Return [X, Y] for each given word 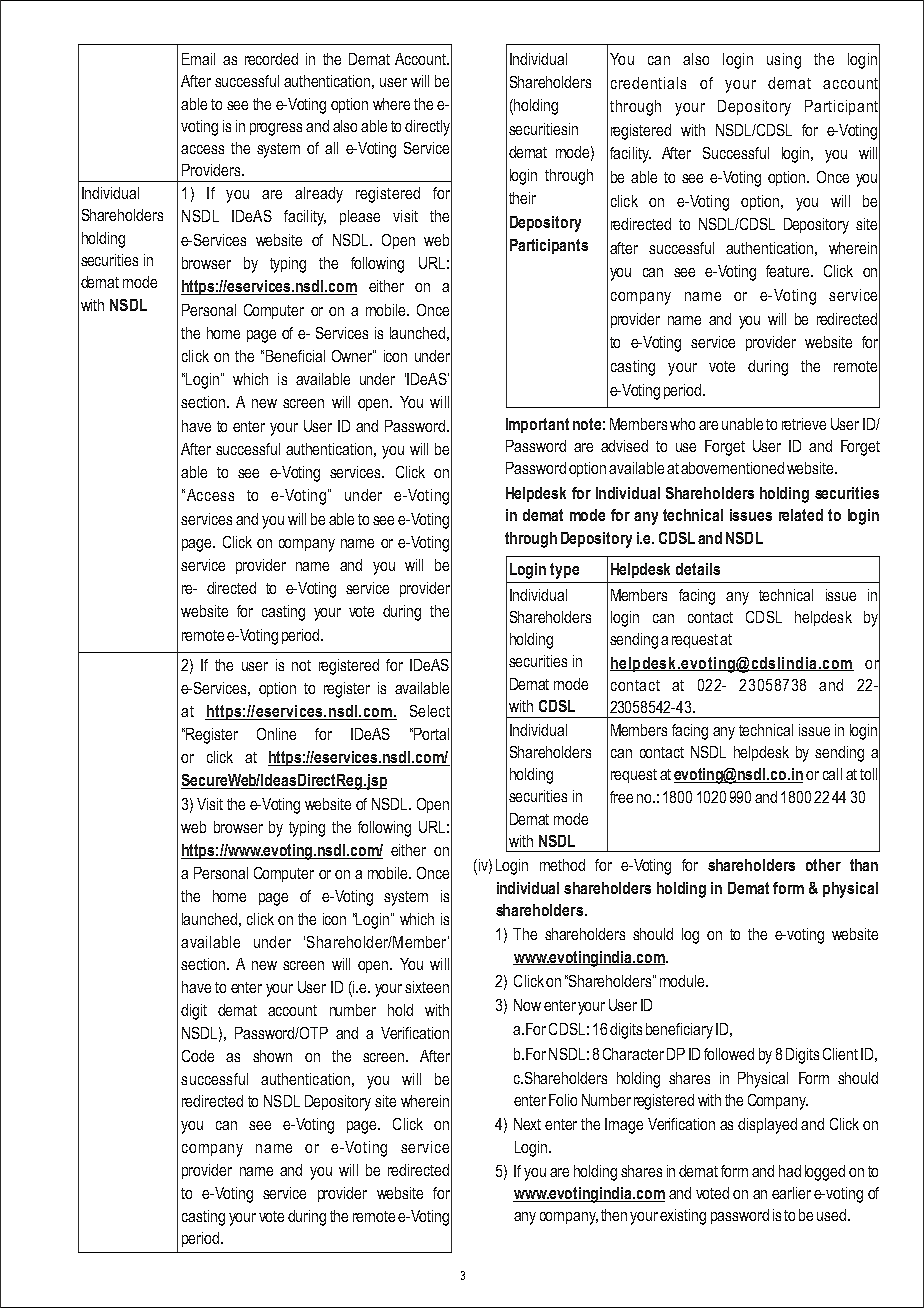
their [522, 198]
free [621, 797]
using [784, 61]
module [683, 981]
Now [527, 1005]
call [832, 774]
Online [276, 734]
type [564, 571]
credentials [648, 83]
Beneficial [295, 356]
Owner [353, 356]
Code [198, 1056]
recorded [271, 59]
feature [789, 271]
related [801, 515]
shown [272, 1056]
